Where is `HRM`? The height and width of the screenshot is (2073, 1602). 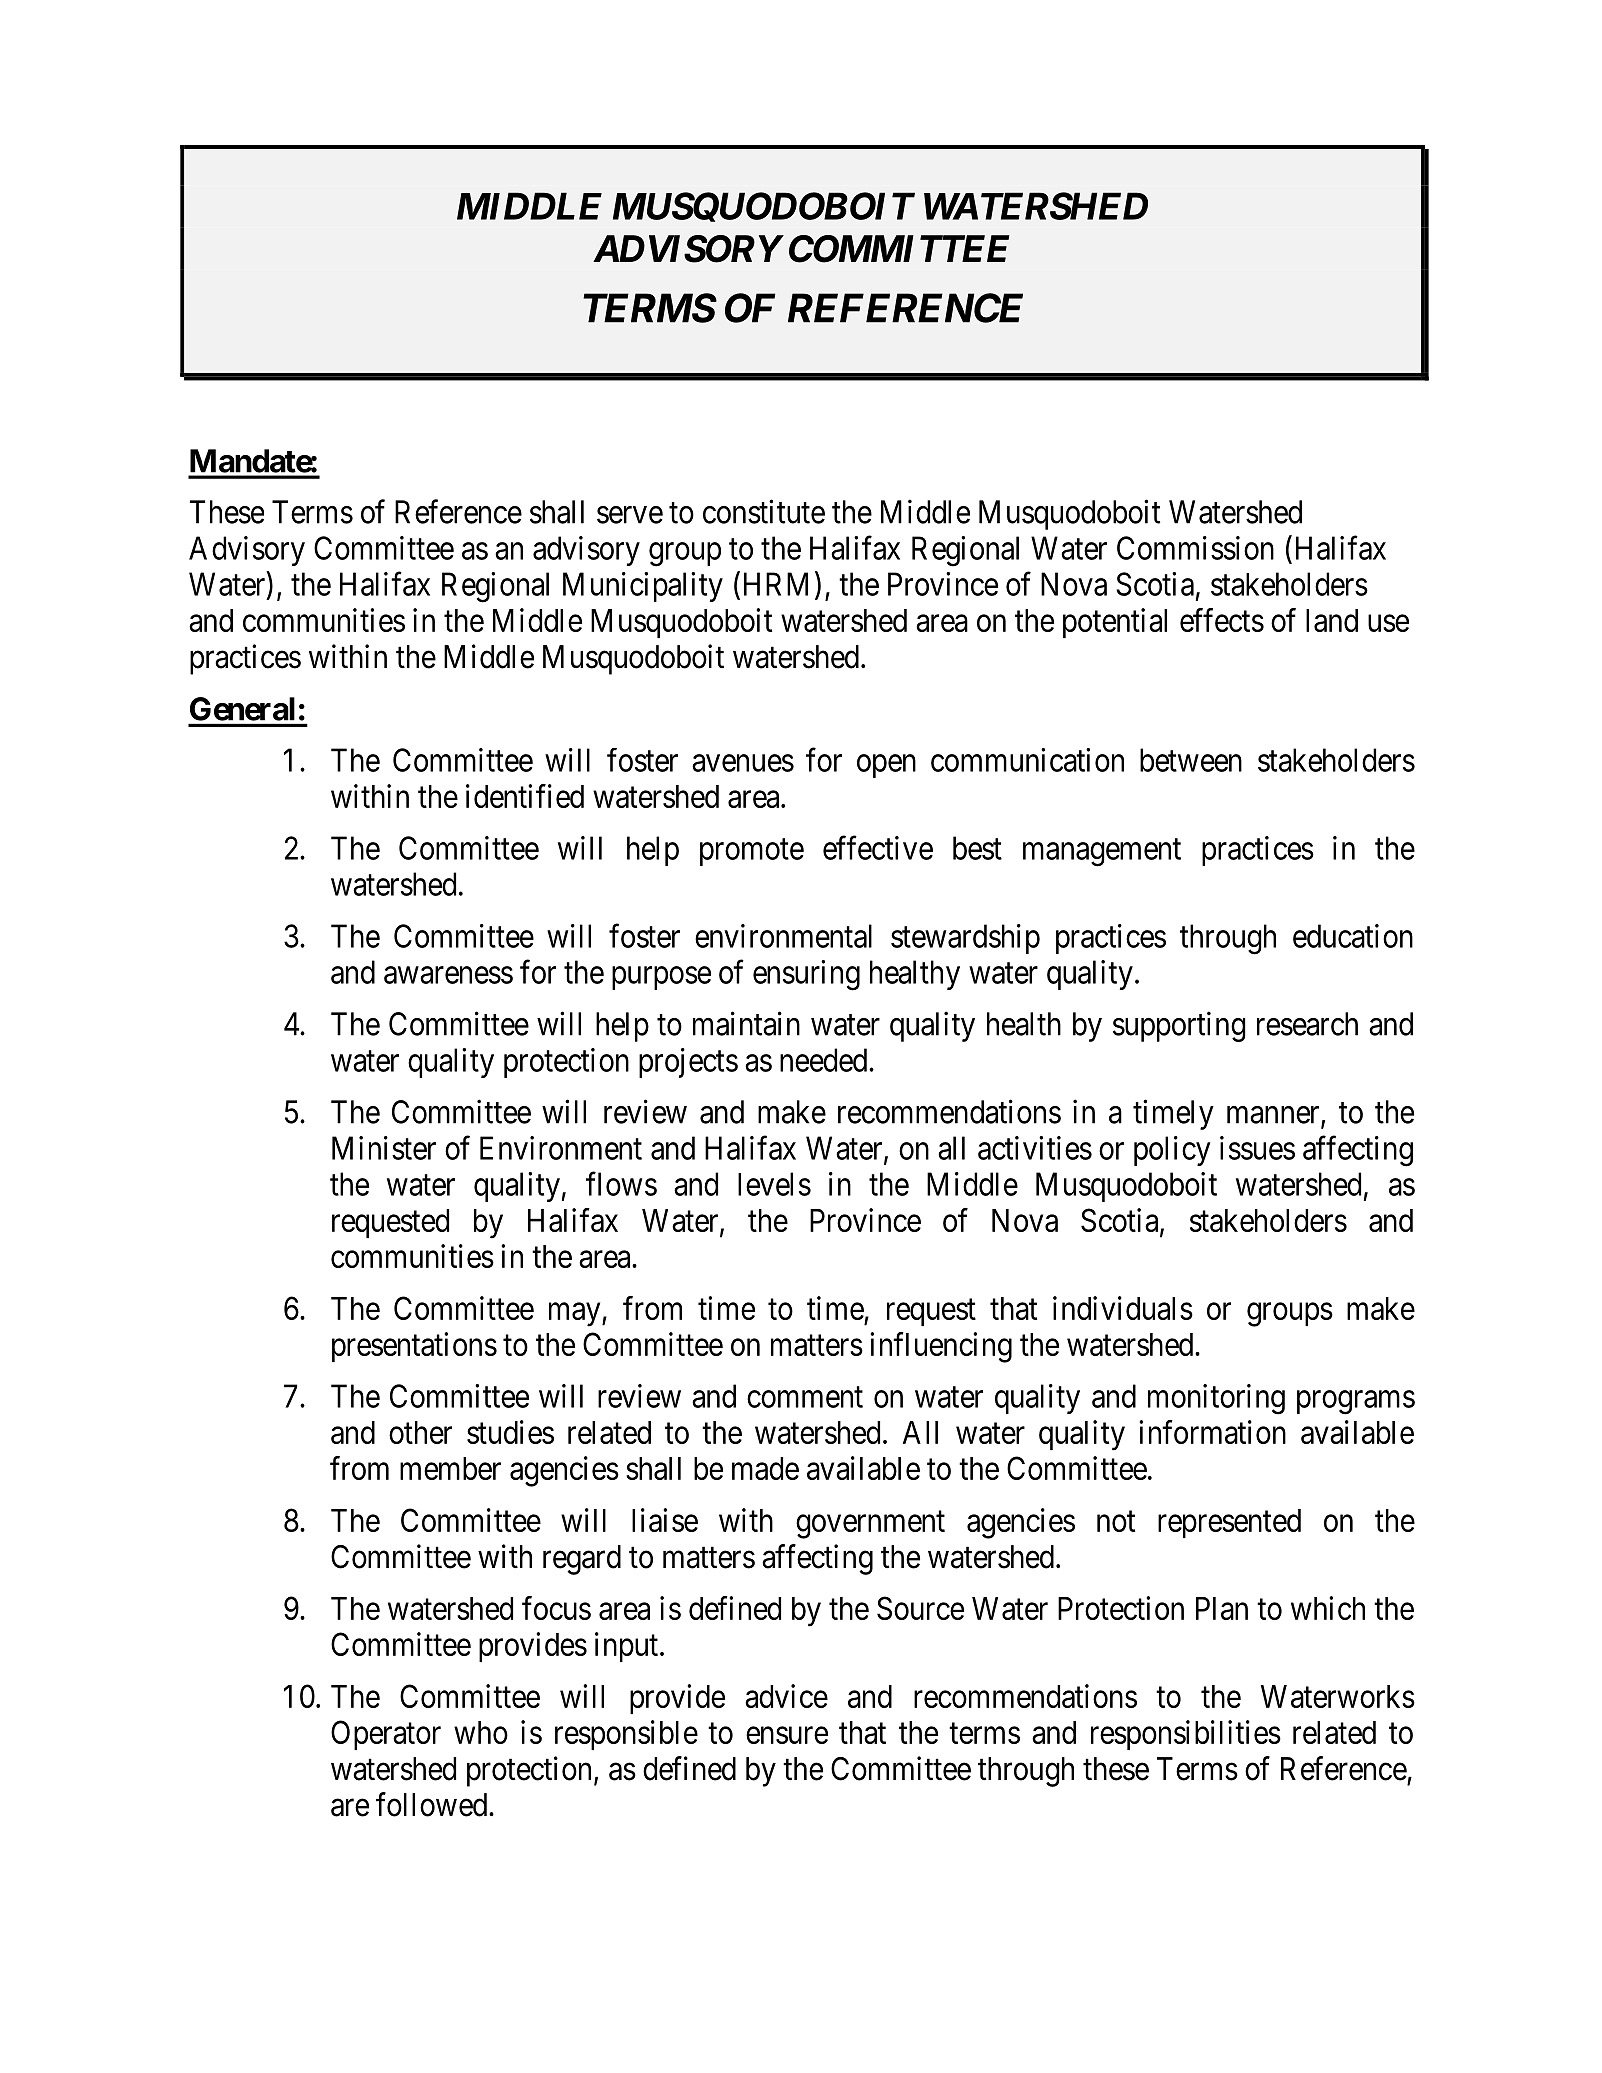
HRM is located at coordinates (776, 584).
